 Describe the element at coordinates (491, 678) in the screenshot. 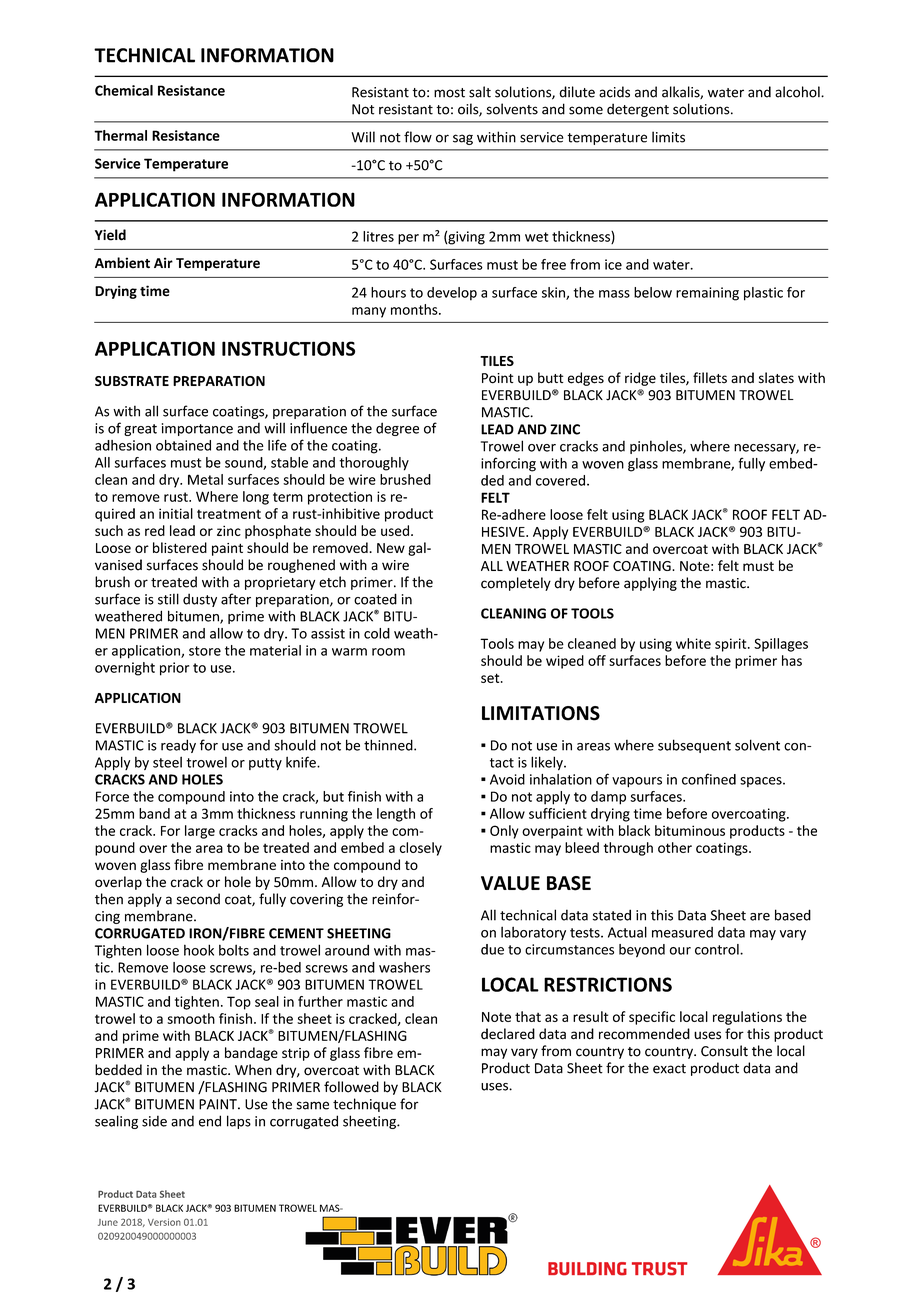

I see `set` at that location.
